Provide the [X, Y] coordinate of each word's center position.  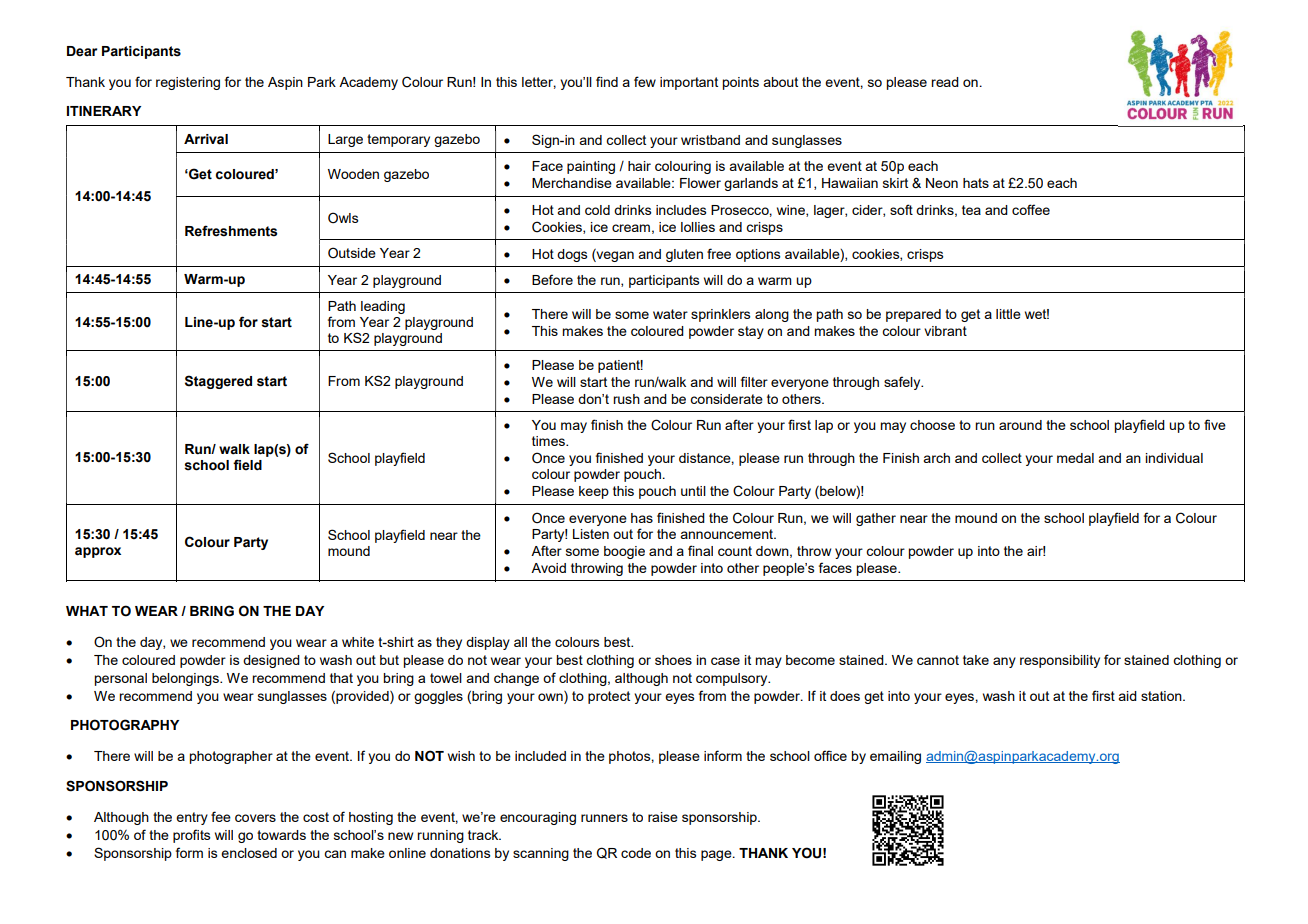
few [645, 81]
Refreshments [231, 231]
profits [192, 836]
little [1008, 314]
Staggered [218, 382]
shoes [673, 660]
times [549, 441]
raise [663, 817]
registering [188, 83]
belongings [186, 679]
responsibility [1060, 661]
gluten [684, 255]
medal [1075, 458]
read [945, 82]
